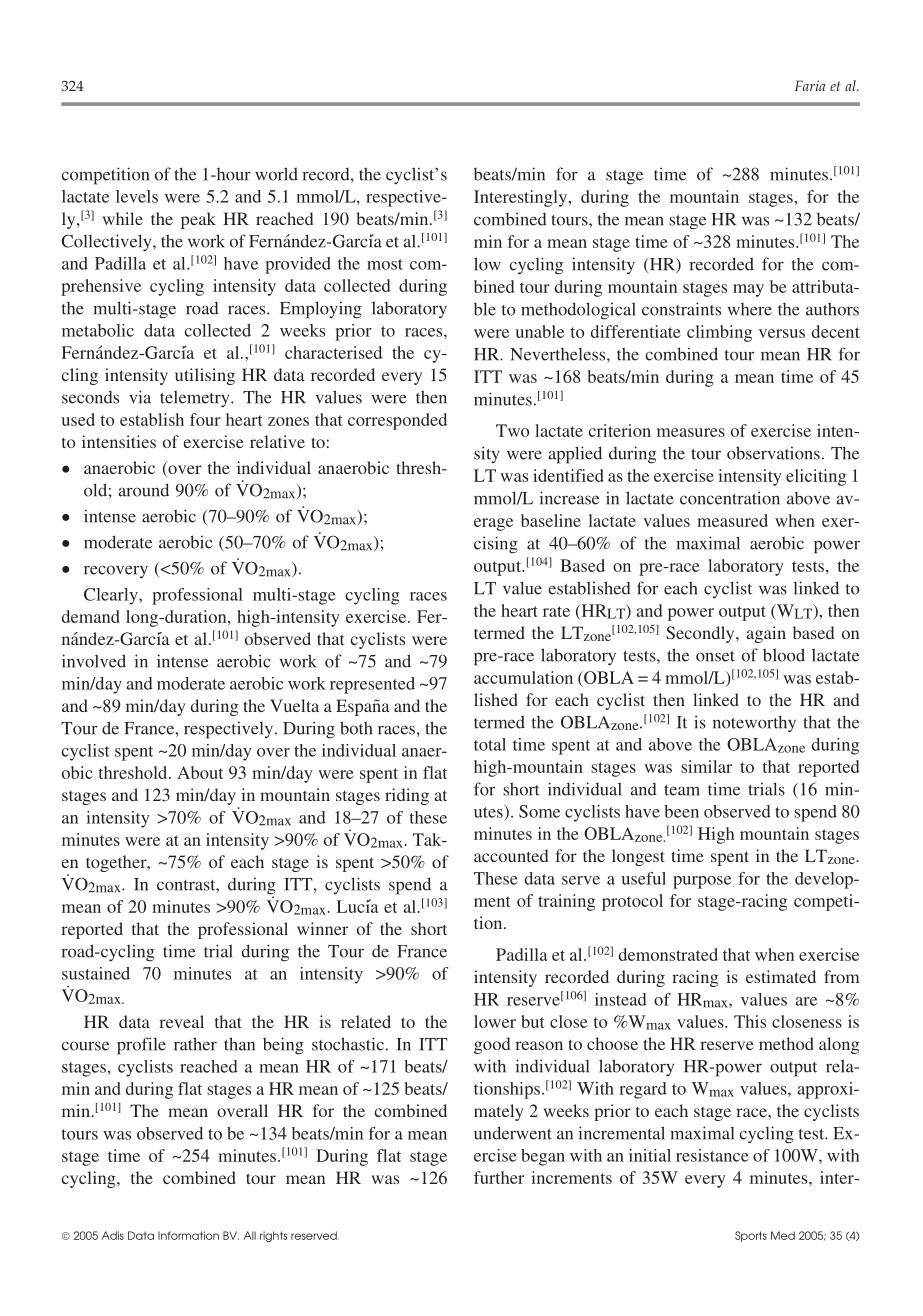  Describe the element at coordinates (748, 290) in the document. I see `may` at that location.
